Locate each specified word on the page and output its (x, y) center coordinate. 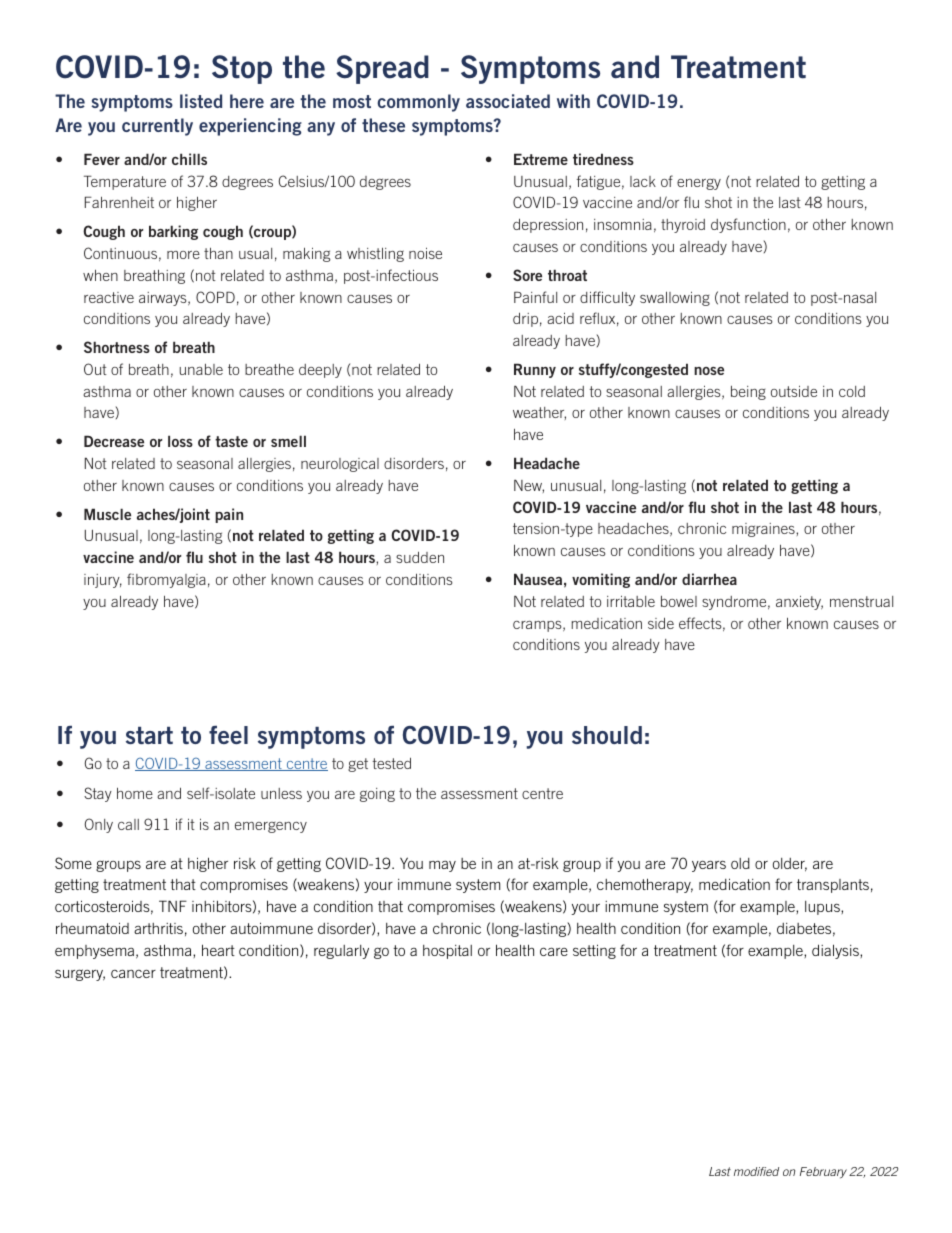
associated (508, 101)
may (442, 866)
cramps (538, 626)
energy (699, 184)
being (748, 393)
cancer (133, 973)
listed (201, 101)
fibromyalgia (166, 580)
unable (201, 369)
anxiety (799, 603)
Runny (535, 370)
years (709, 866)
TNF (173, 906)
